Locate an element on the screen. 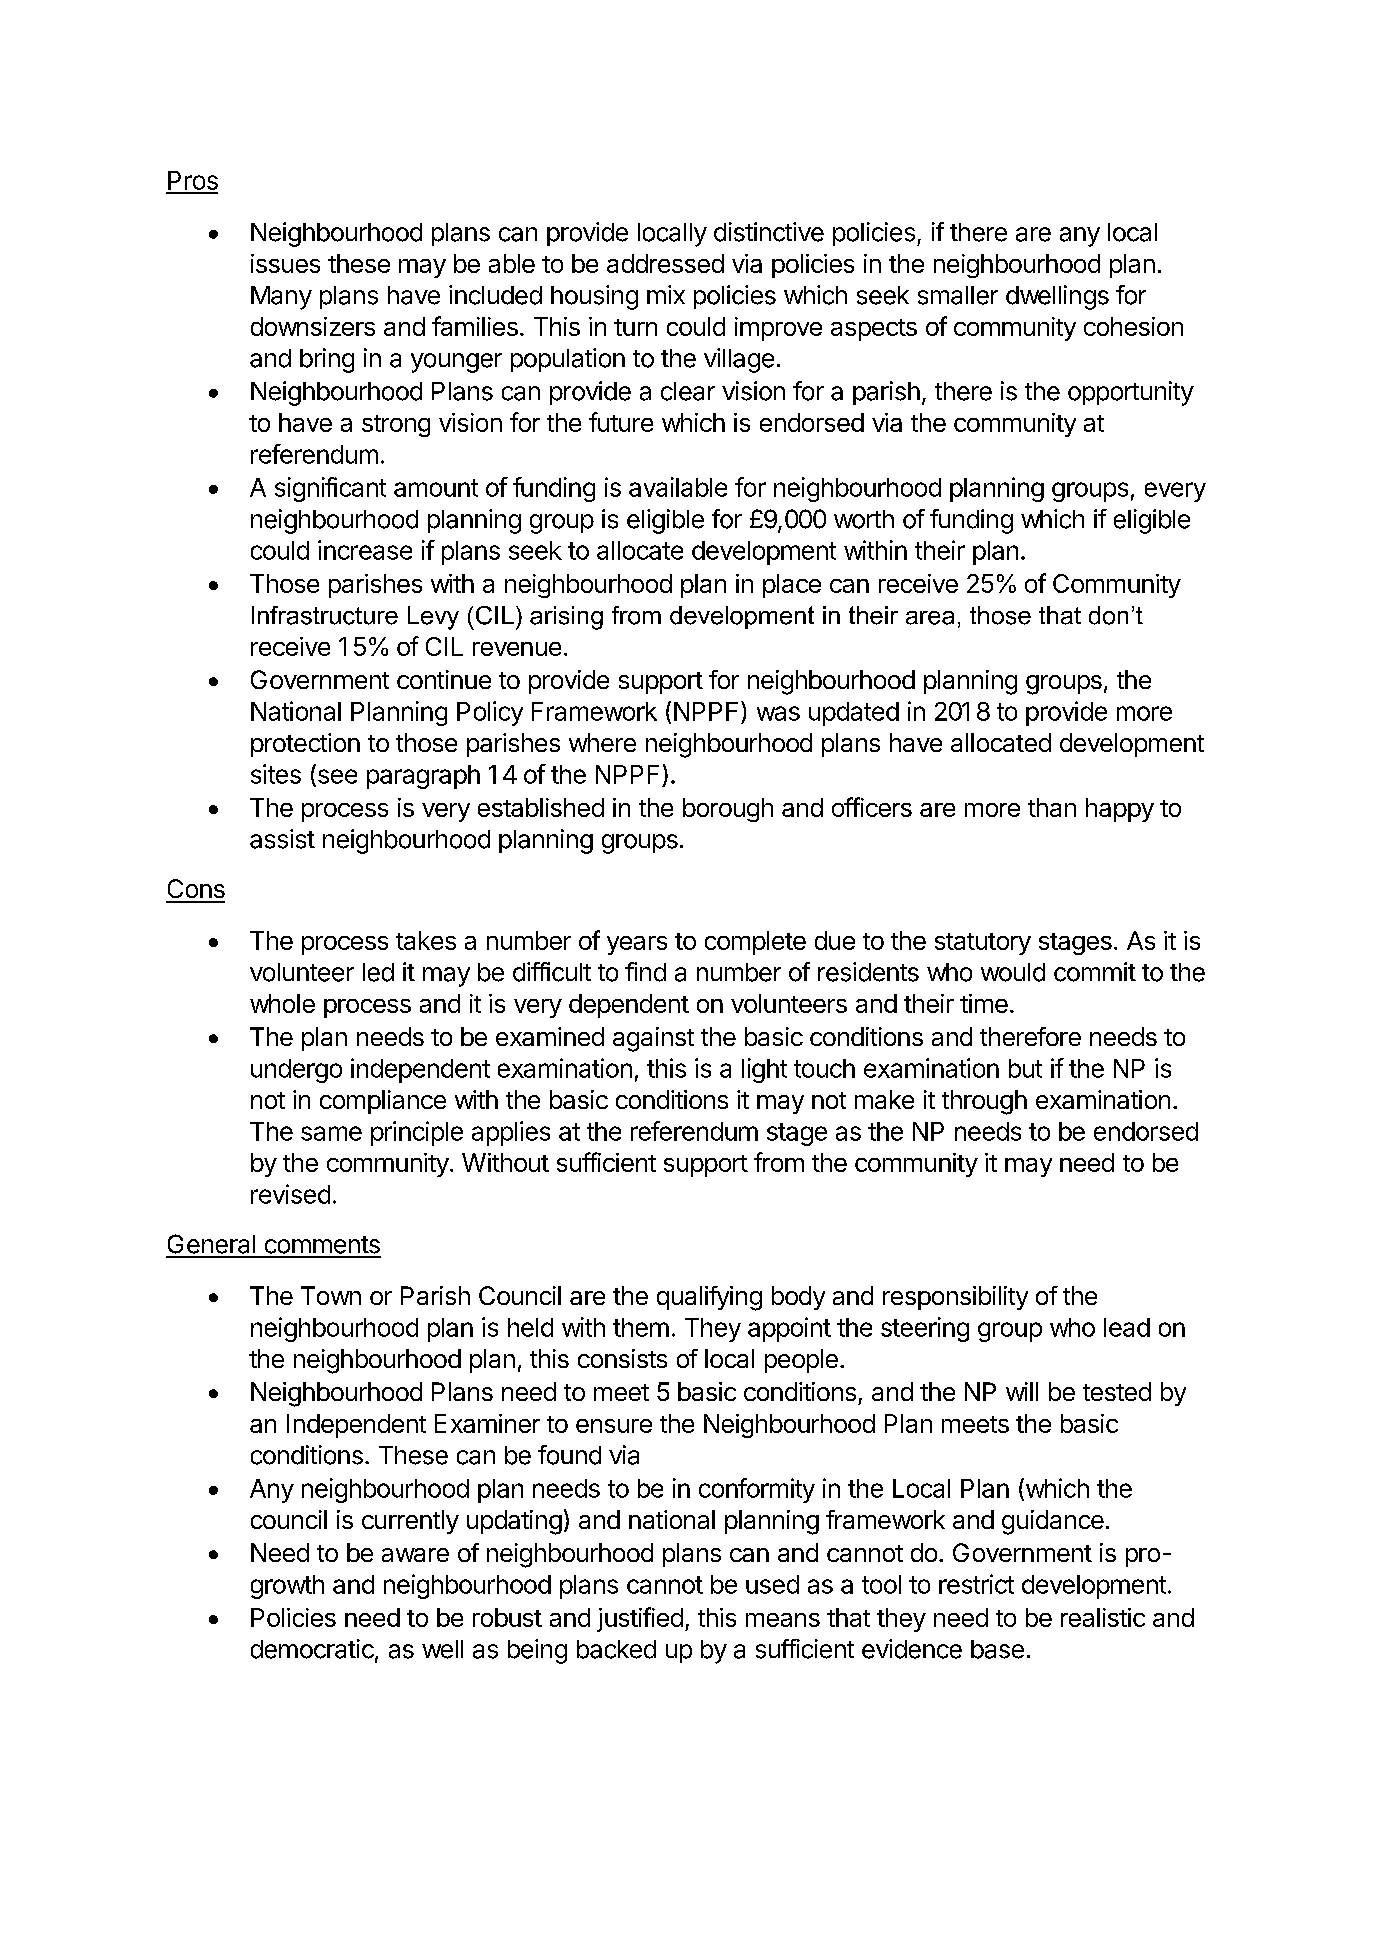 The height and width of the screenshot is (1942, 1373). smaller is located at coordinates (958, 295).
